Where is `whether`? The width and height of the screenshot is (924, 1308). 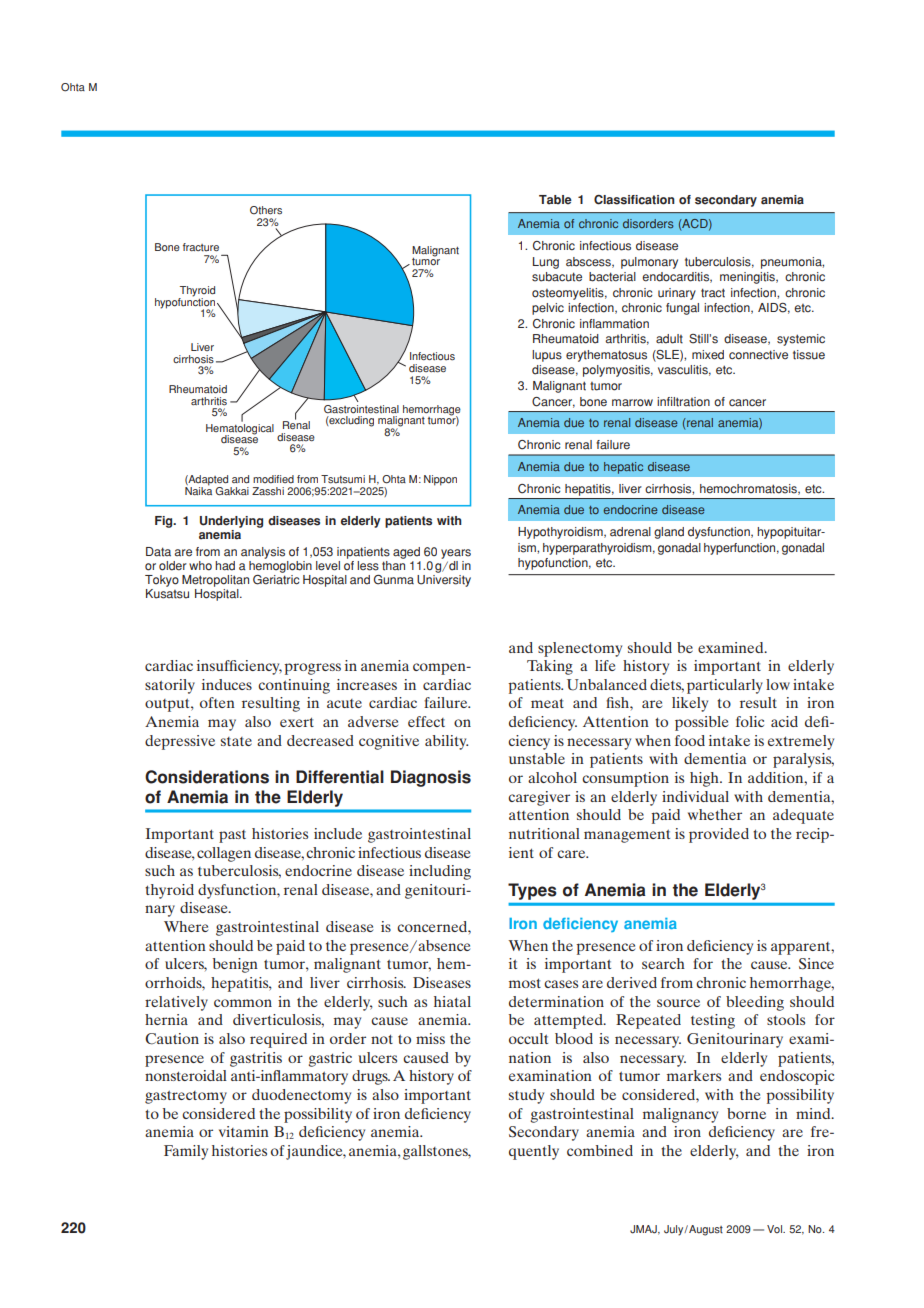
whether is located at coordinates (715, 814).
